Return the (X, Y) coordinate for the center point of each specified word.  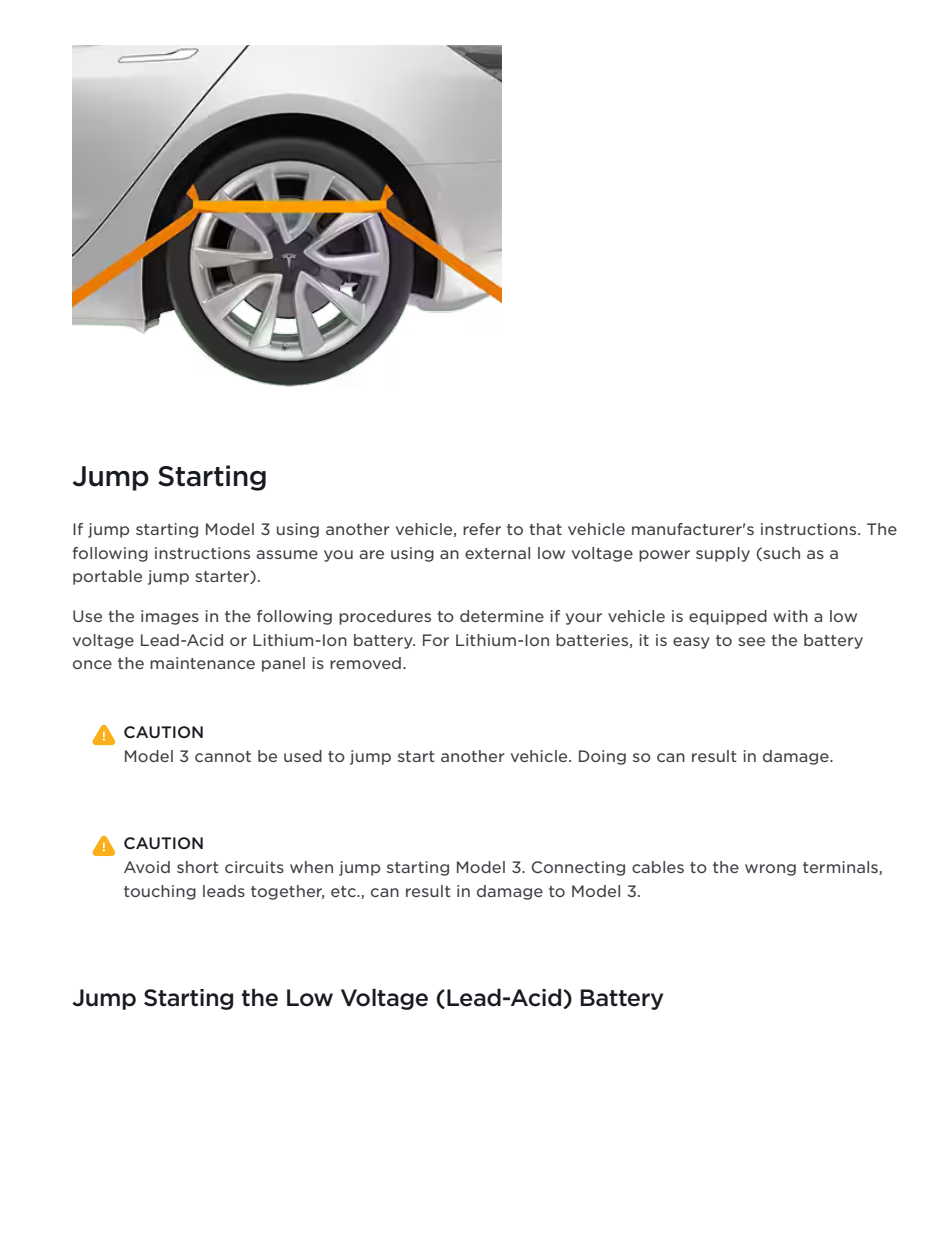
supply (723, 554)
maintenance (202, 663)
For (436, 640)
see (751, 641)
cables (658, 867)
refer (482, 529)
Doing (602, 757)
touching (160, 892)
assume (287, 554)
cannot (223, 756)
